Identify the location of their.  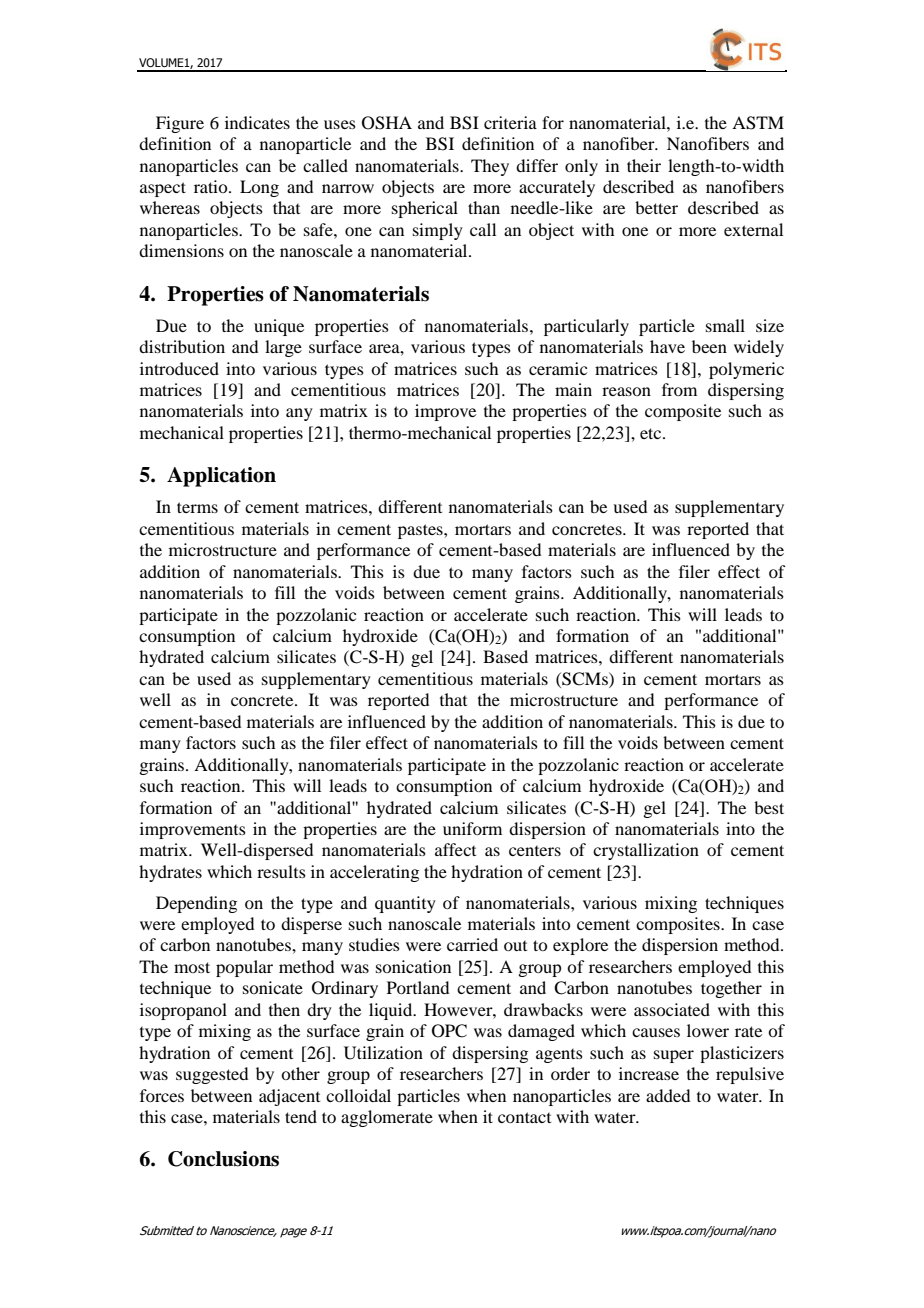
(644, 165).
